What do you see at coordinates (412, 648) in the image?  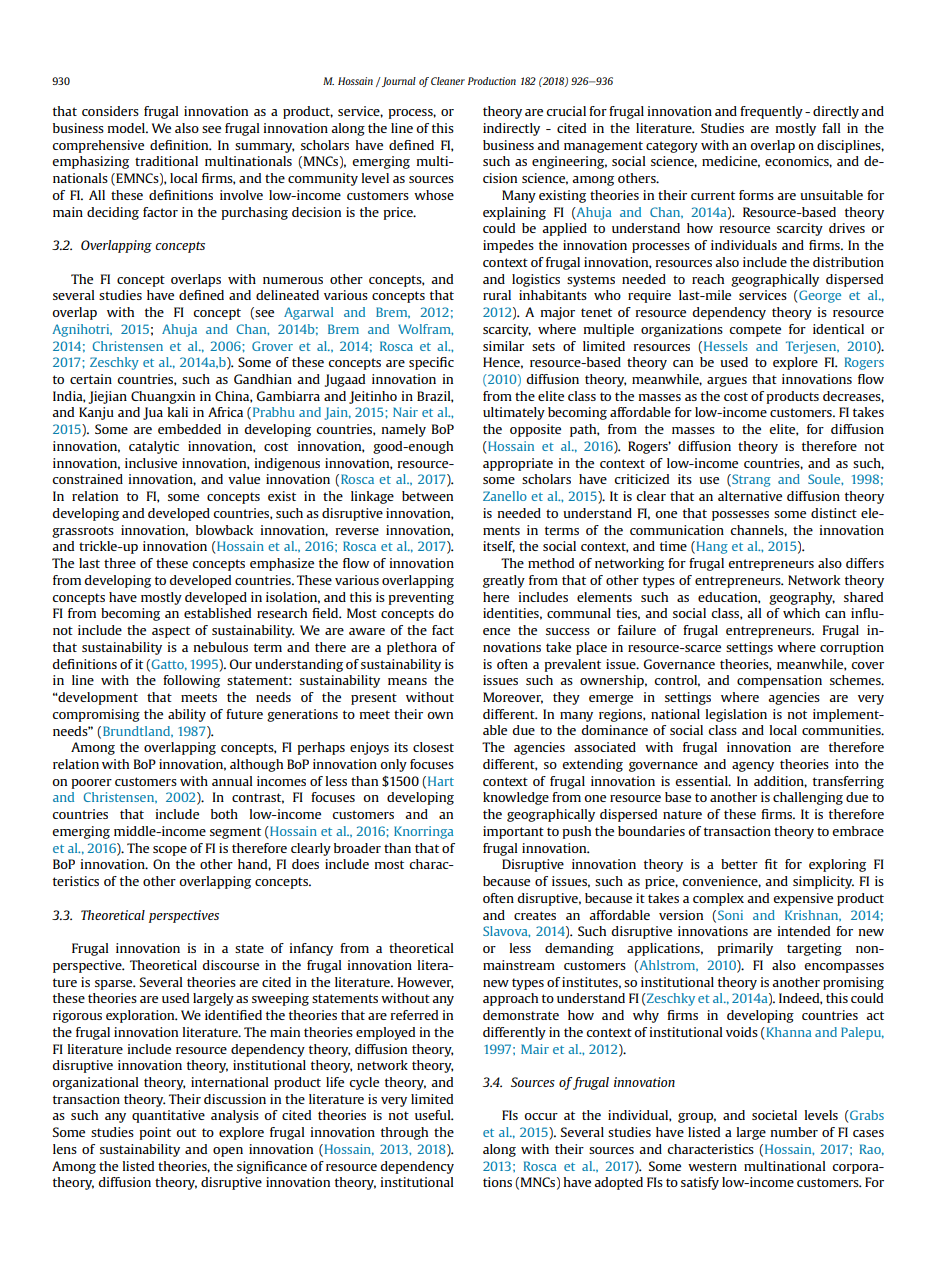 I see `plethora` at bounding box center [412, 648].
